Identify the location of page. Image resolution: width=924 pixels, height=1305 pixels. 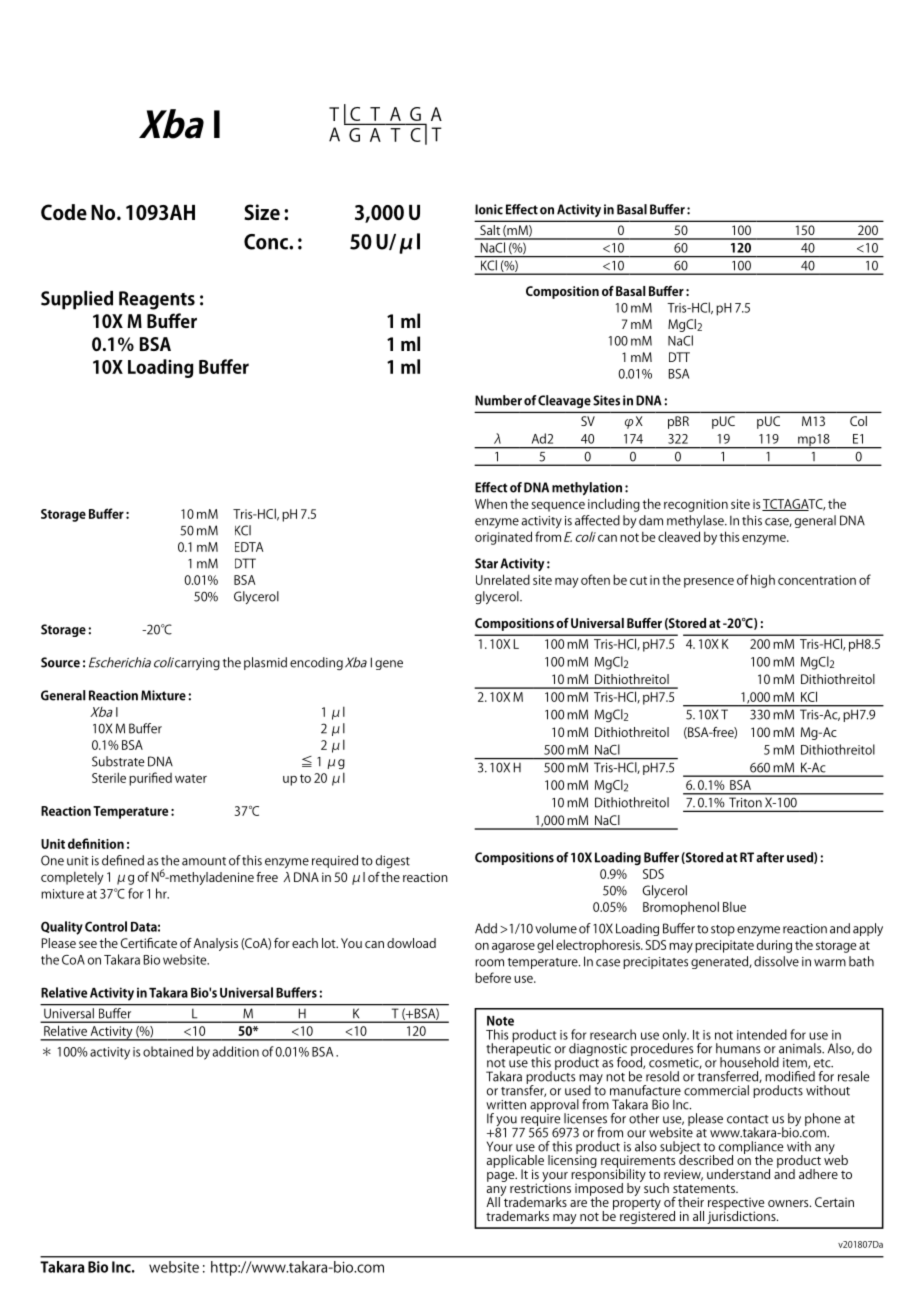
(502, 1177).
